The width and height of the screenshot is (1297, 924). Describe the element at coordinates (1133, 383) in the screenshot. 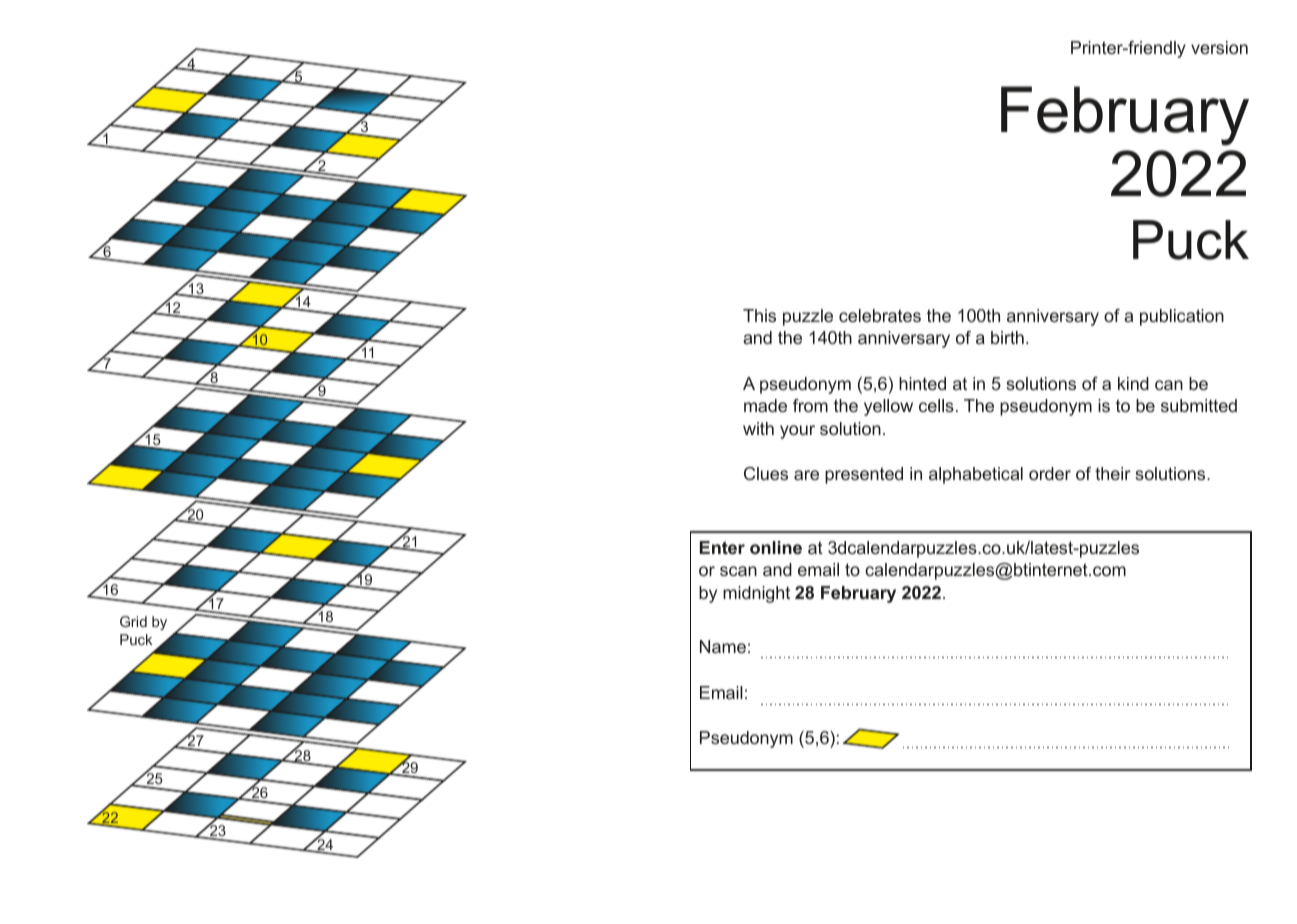

I see `kind` at that location.
